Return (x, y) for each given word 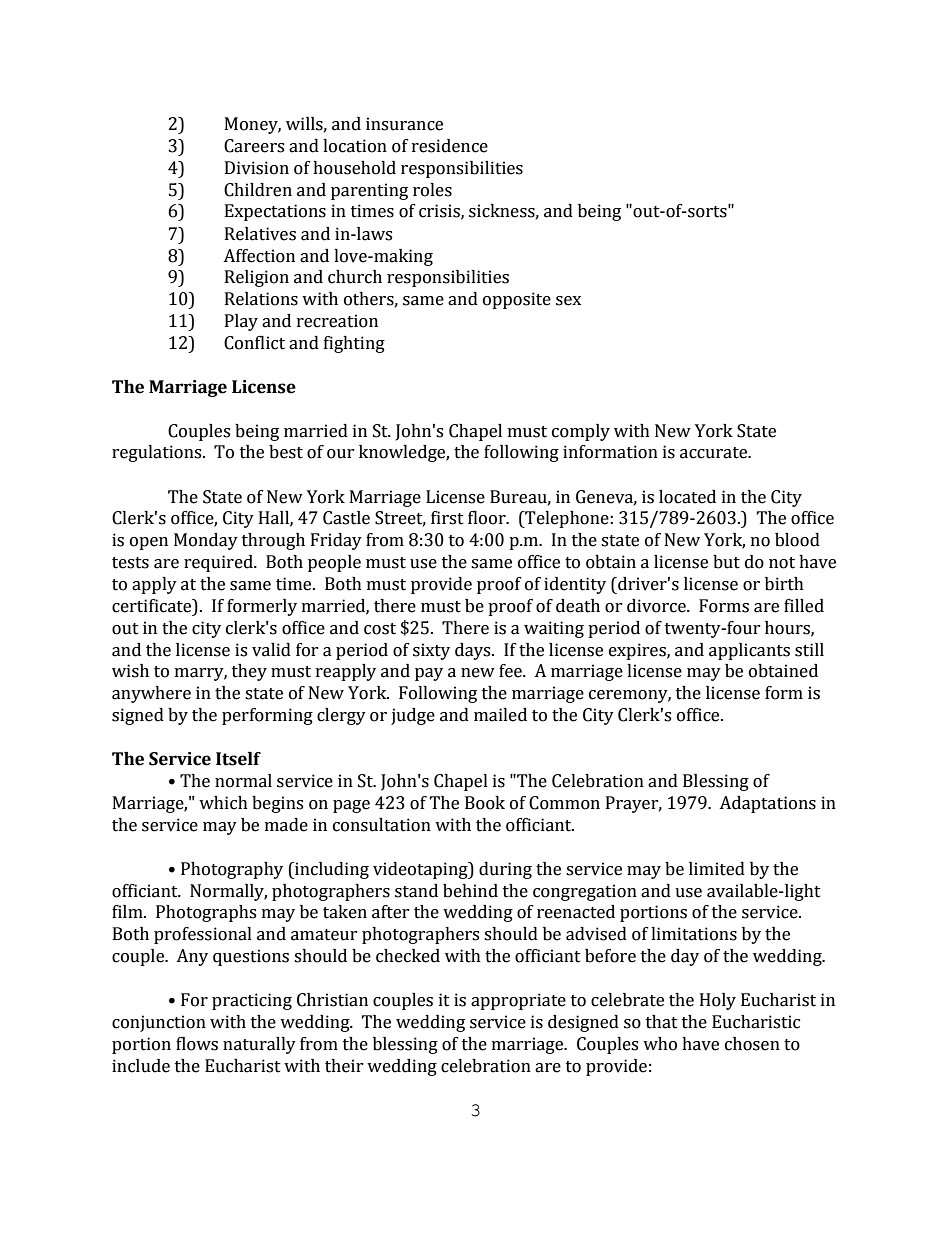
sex (568, 301)
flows (197, 1044)
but (726, 562)
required (219, 563)
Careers (254, 146)
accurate (714, 453)
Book (485, 803)
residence (450, 146)
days (474, 651)
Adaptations (767, 804)
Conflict (254, 343)
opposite (517, 300)
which (223, 803)
